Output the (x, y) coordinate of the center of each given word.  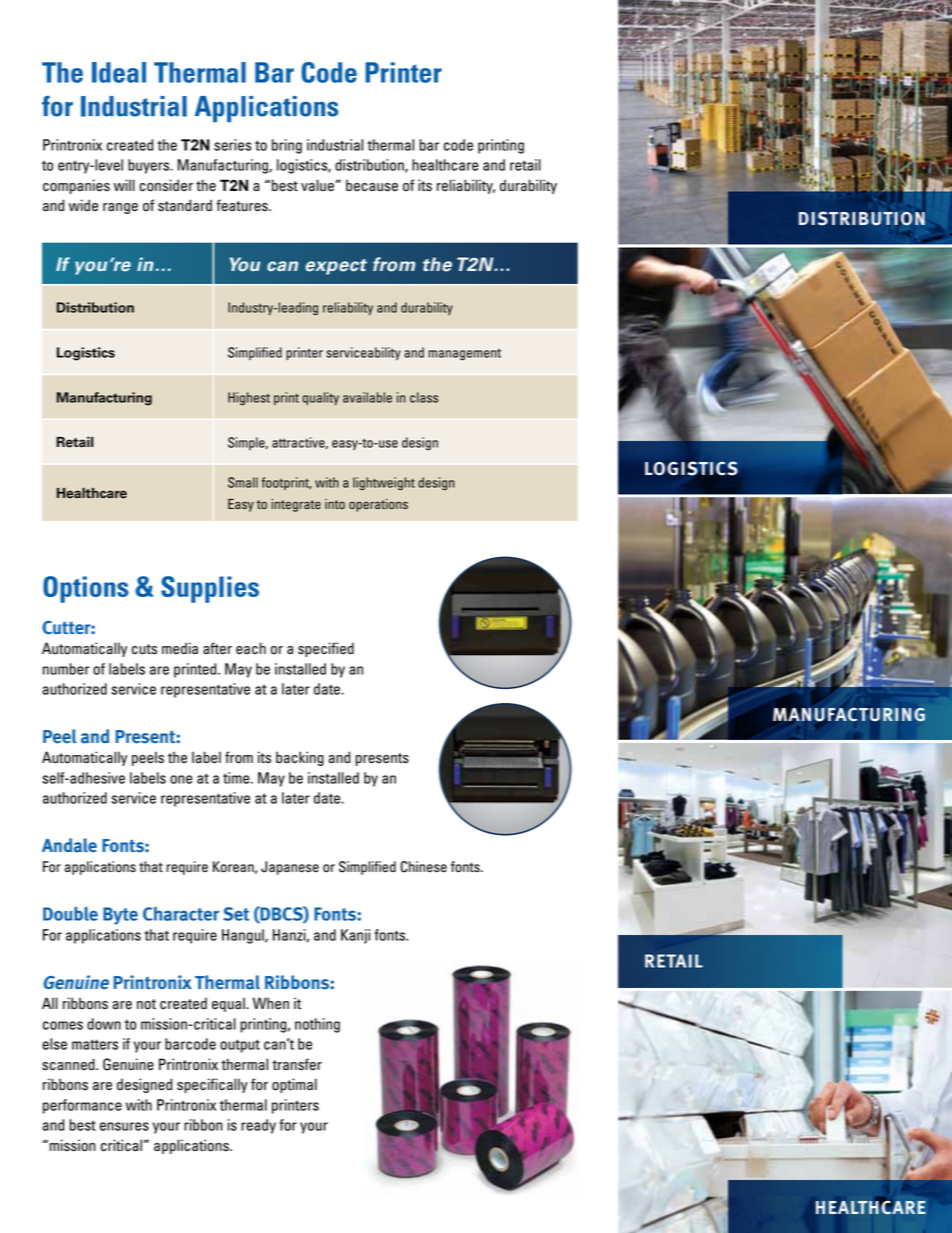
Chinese (424, 867)
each (251, 648)
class (424, 397)
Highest (249, 399)
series (233, 145)
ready (258, 1126)
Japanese (290, 868)
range (120, 208)
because (372, 185)
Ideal (119, 72)
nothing (317, 1025)
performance (82, 1106)
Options (86, 589)
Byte (120, 916)
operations (378, 505)
